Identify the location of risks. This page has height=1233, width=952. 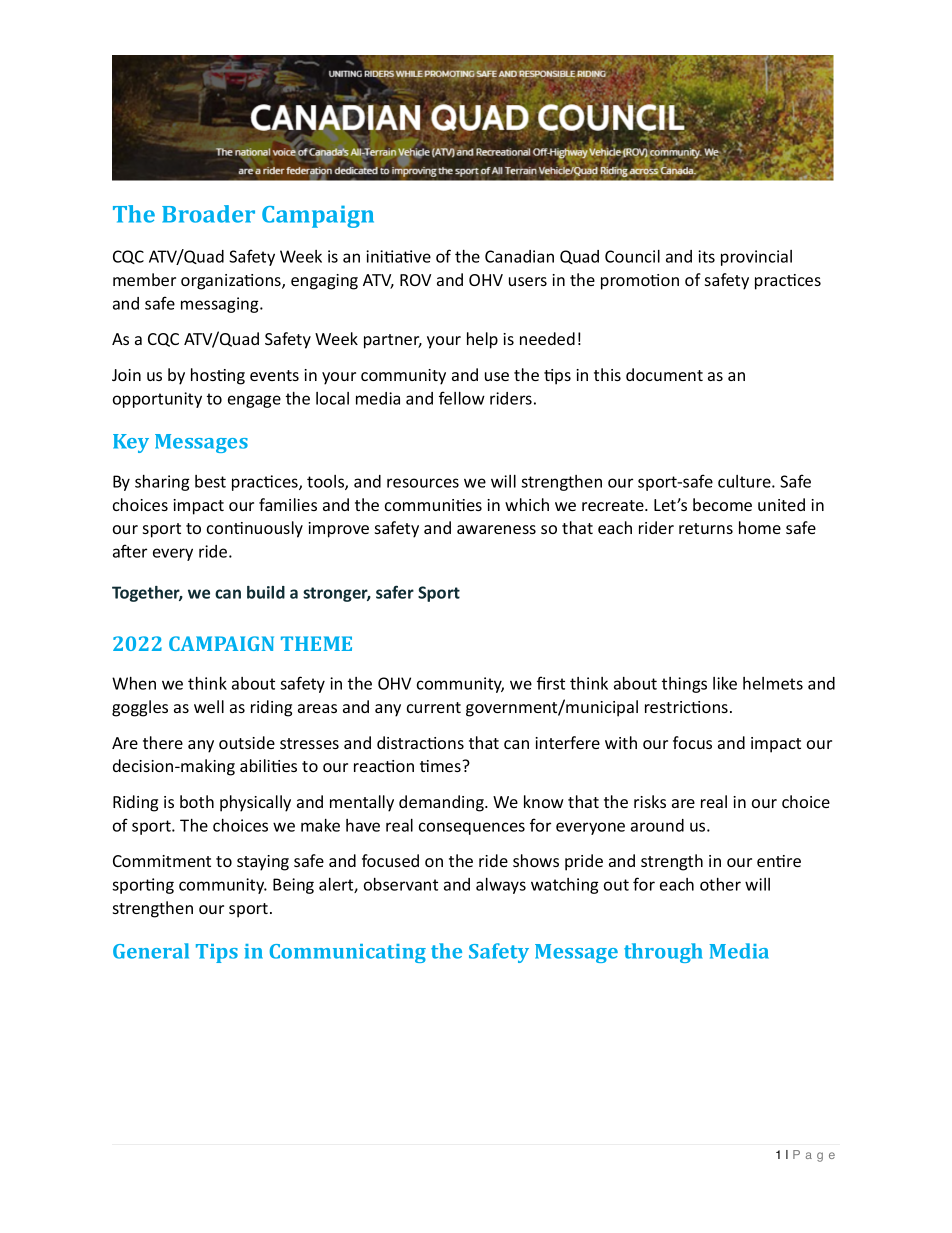
(650, 801).
